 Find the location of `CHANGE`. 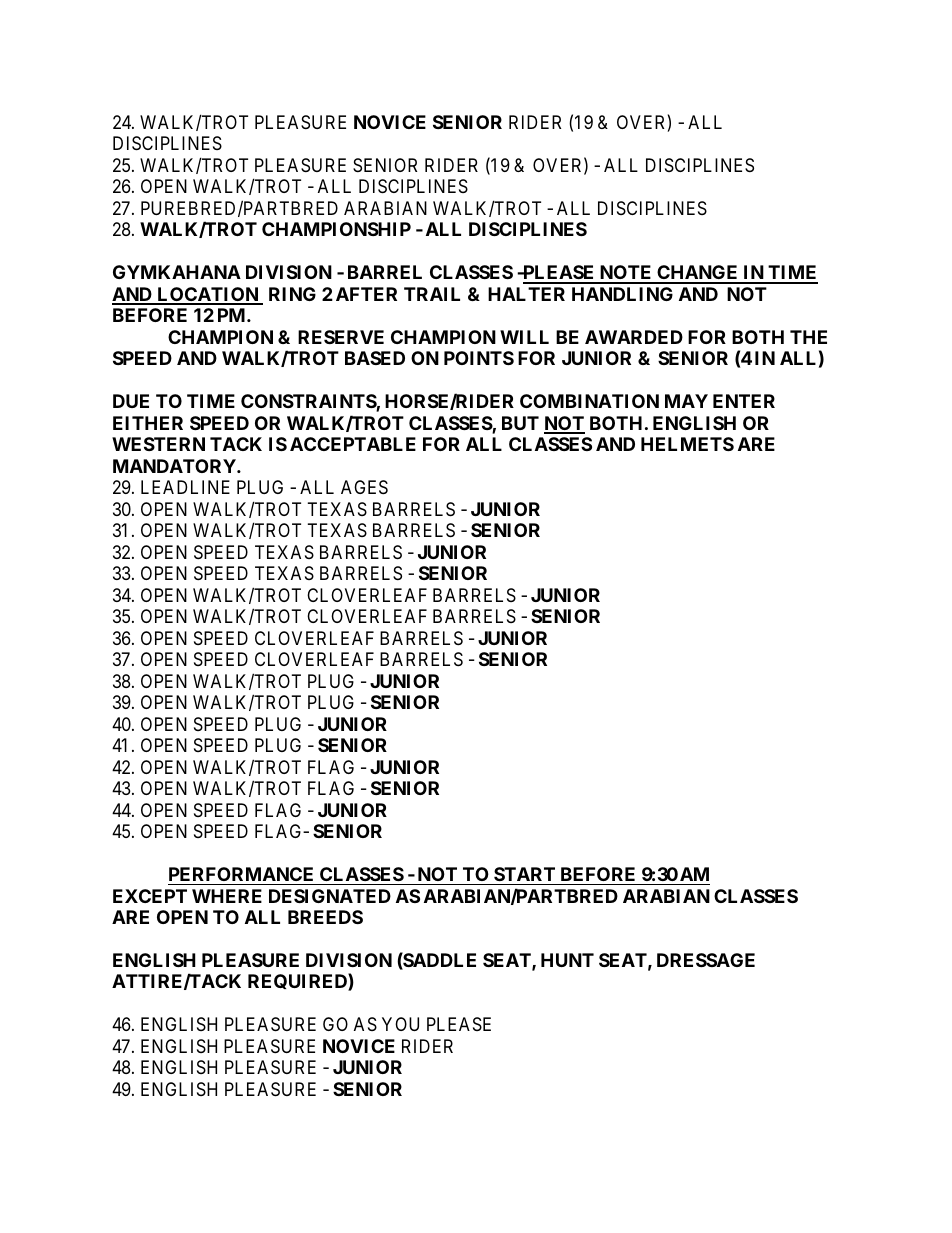

CHANGE is located at coordinates (698, 274).
